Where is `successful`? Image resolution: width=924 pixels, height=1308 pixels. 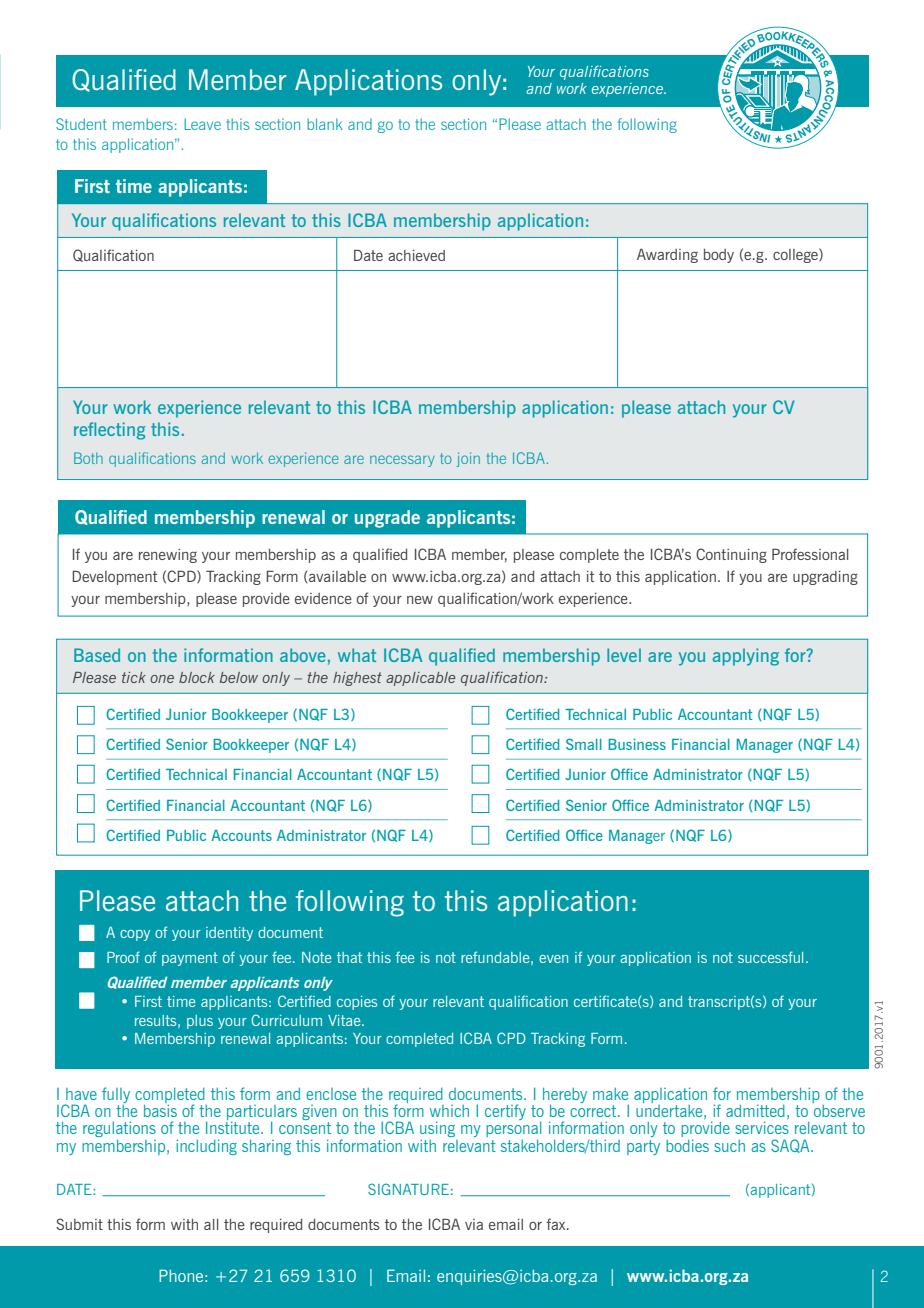 successful is located at coordinates (770, 957).
